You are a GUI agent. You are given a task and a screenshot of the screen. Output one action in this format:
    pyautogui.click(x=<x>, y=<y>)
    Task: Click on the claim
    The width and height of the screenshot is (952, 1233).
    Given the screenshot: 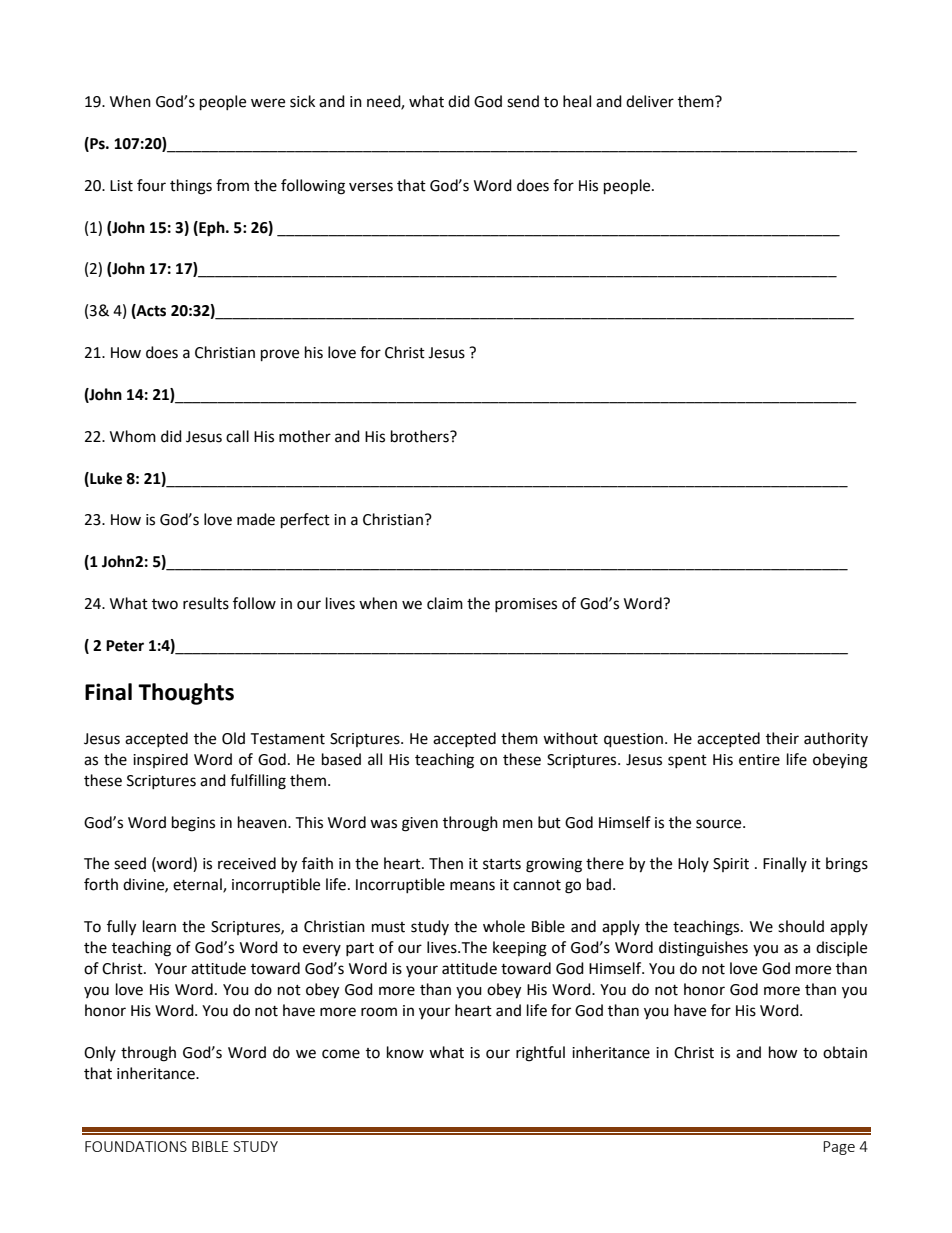 What is the action you would take?
    pyautogui.click(x=445, y=603)
